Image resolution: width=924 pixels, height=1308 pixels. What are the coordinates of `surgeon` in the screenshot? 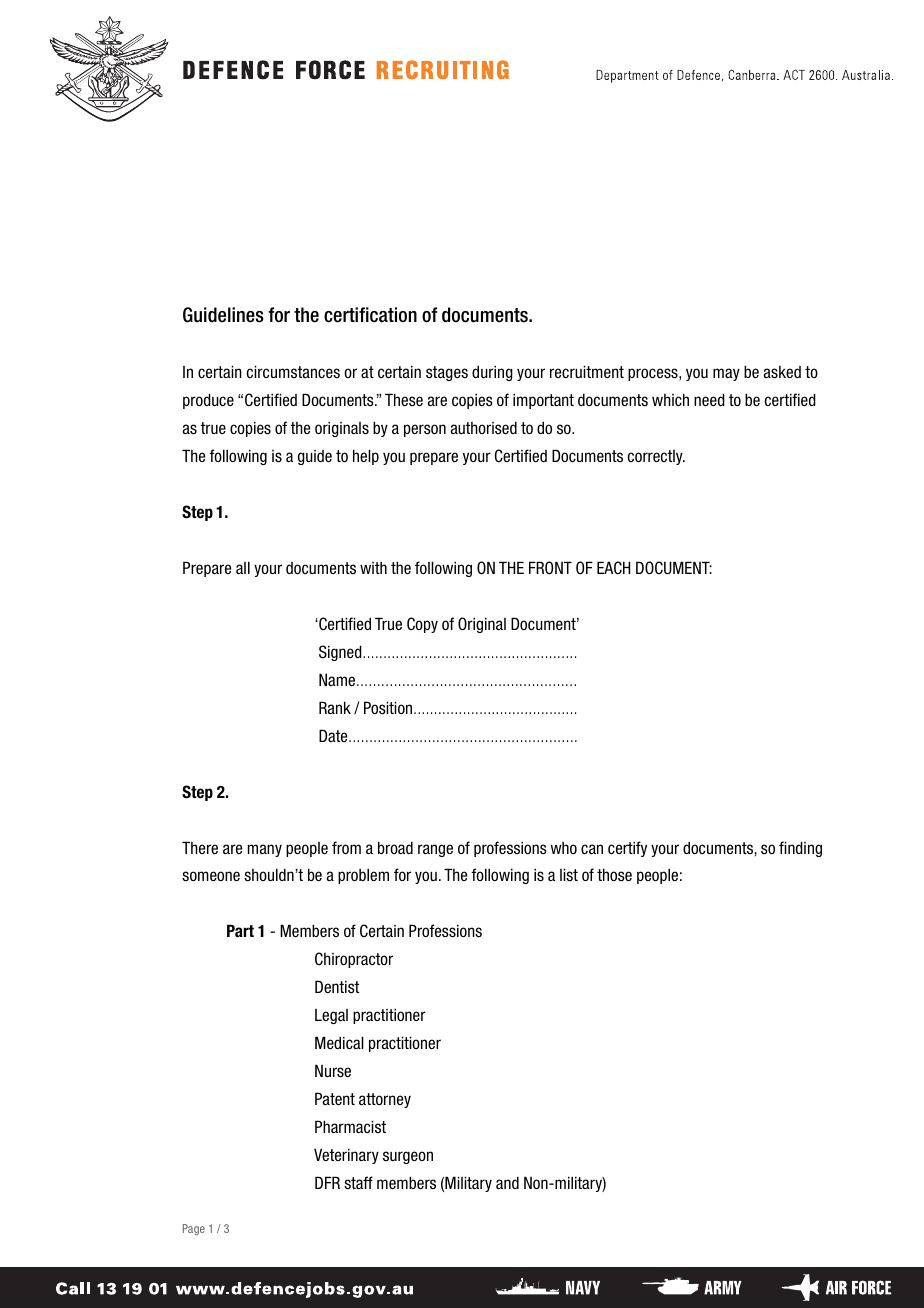 It's located at (408, 1157).
